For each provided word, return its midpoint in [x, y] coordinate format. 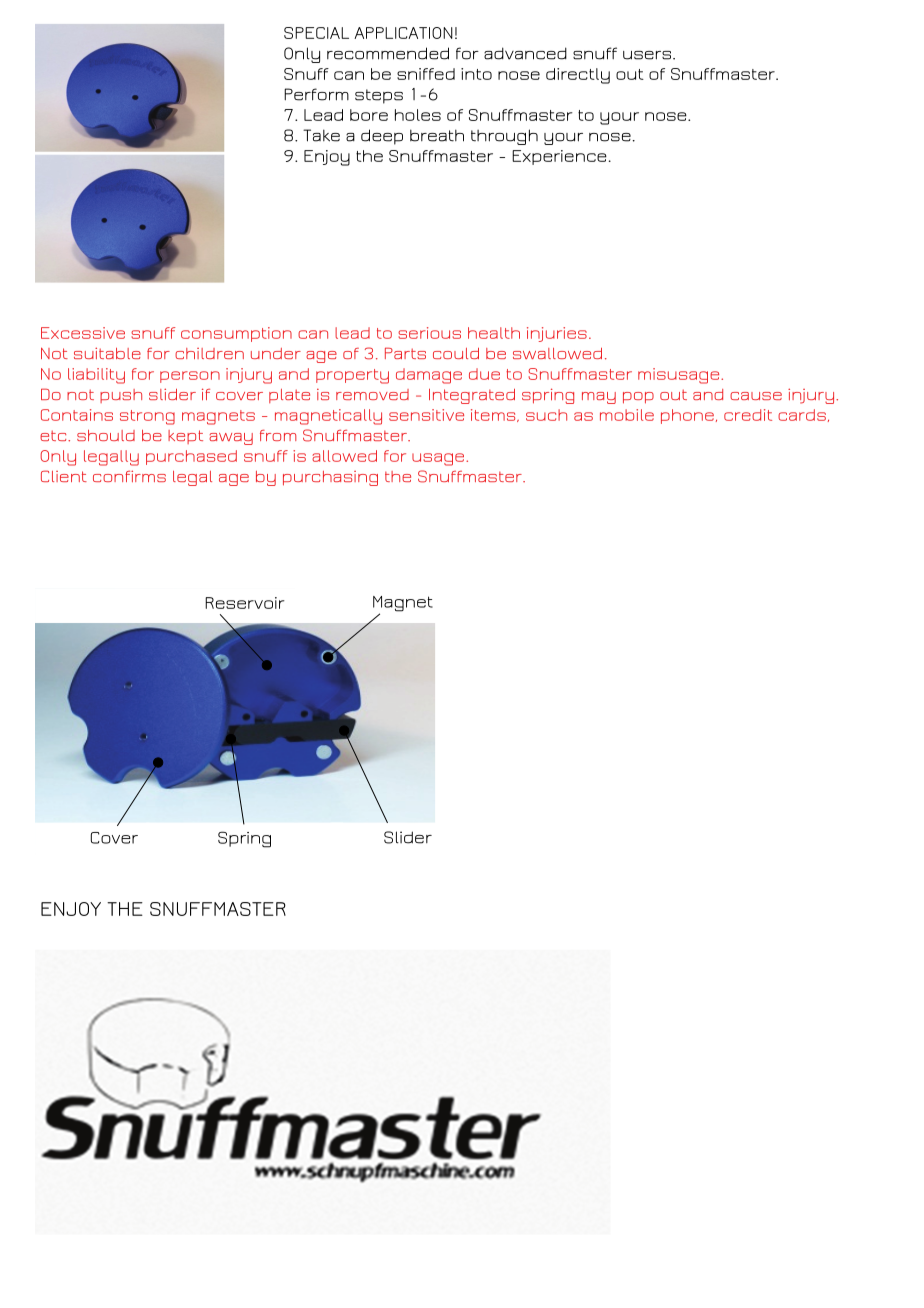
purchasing [330, 478]
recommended [388, 53]
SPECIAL [316, 33]
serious [429, 333]
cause [756, 396]
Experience [559, 157]
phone [687, 416]
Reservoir [245, 603]
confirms [129, 476]
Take [321, 135]
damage [429, 376]
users [648, 55]
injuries [557, 334]
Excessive [83, 333]
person [190, 377]
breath [437, 135]
